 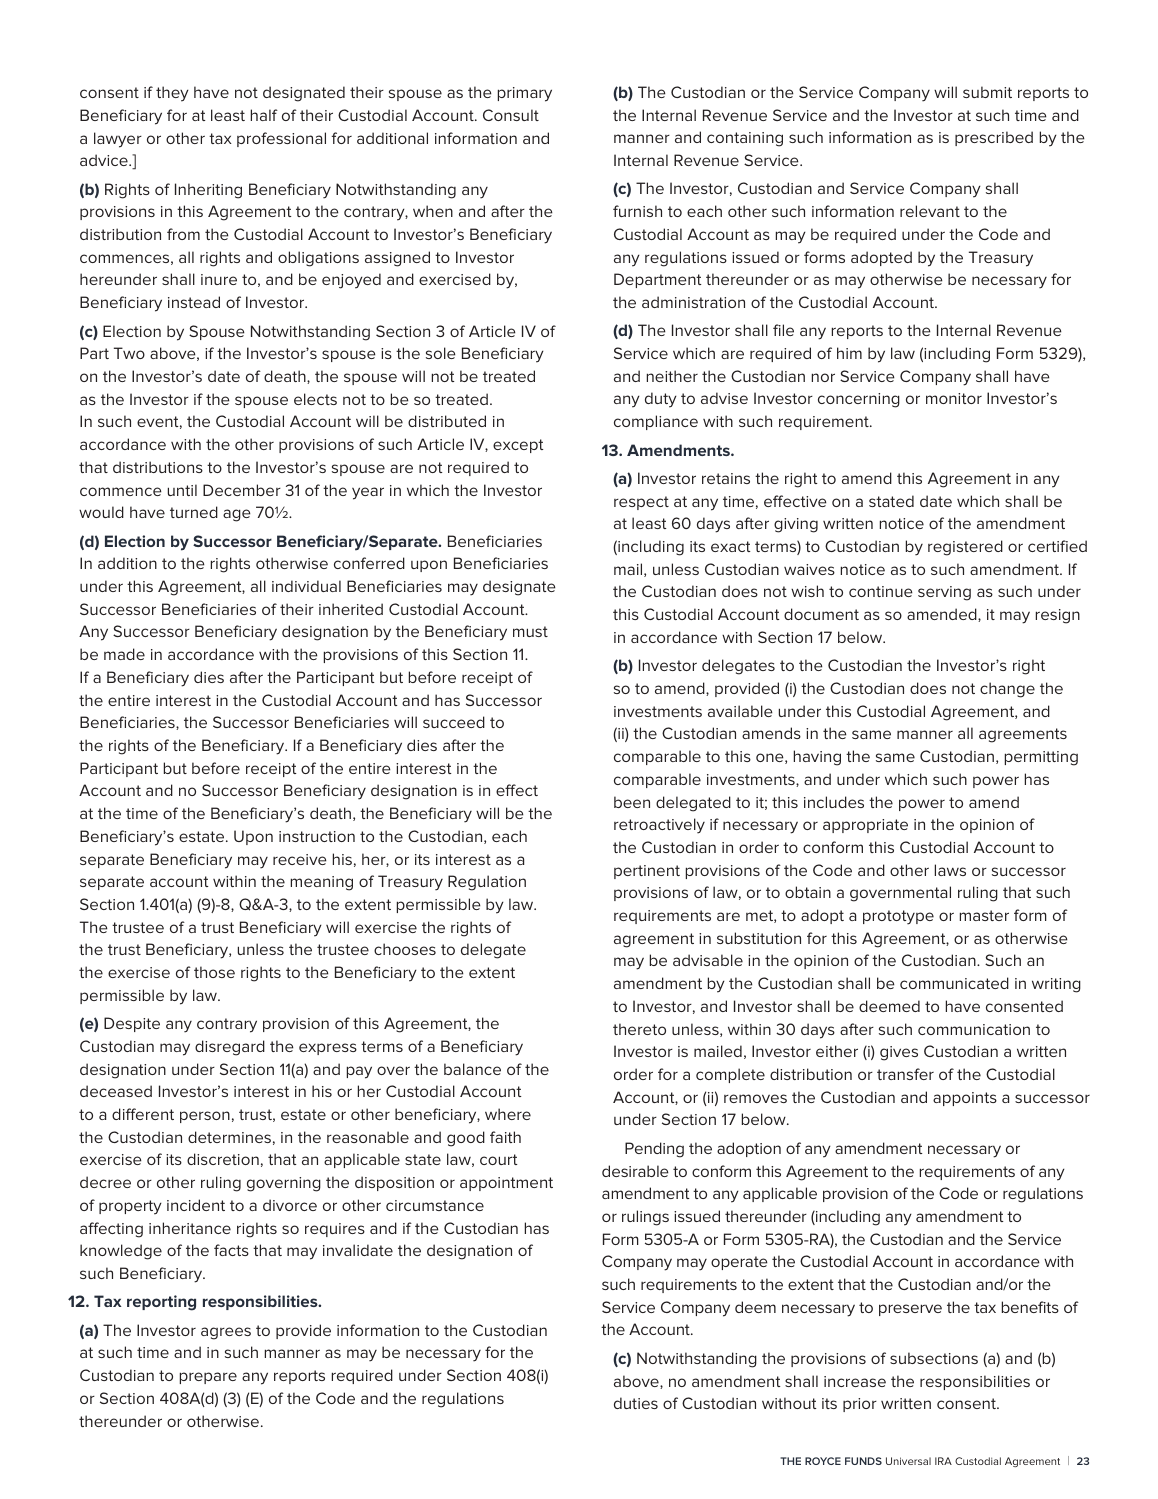 What do you see at coordinates (994, 138) in the document?
I see `prescribed` at bounding box center [994, 138].
